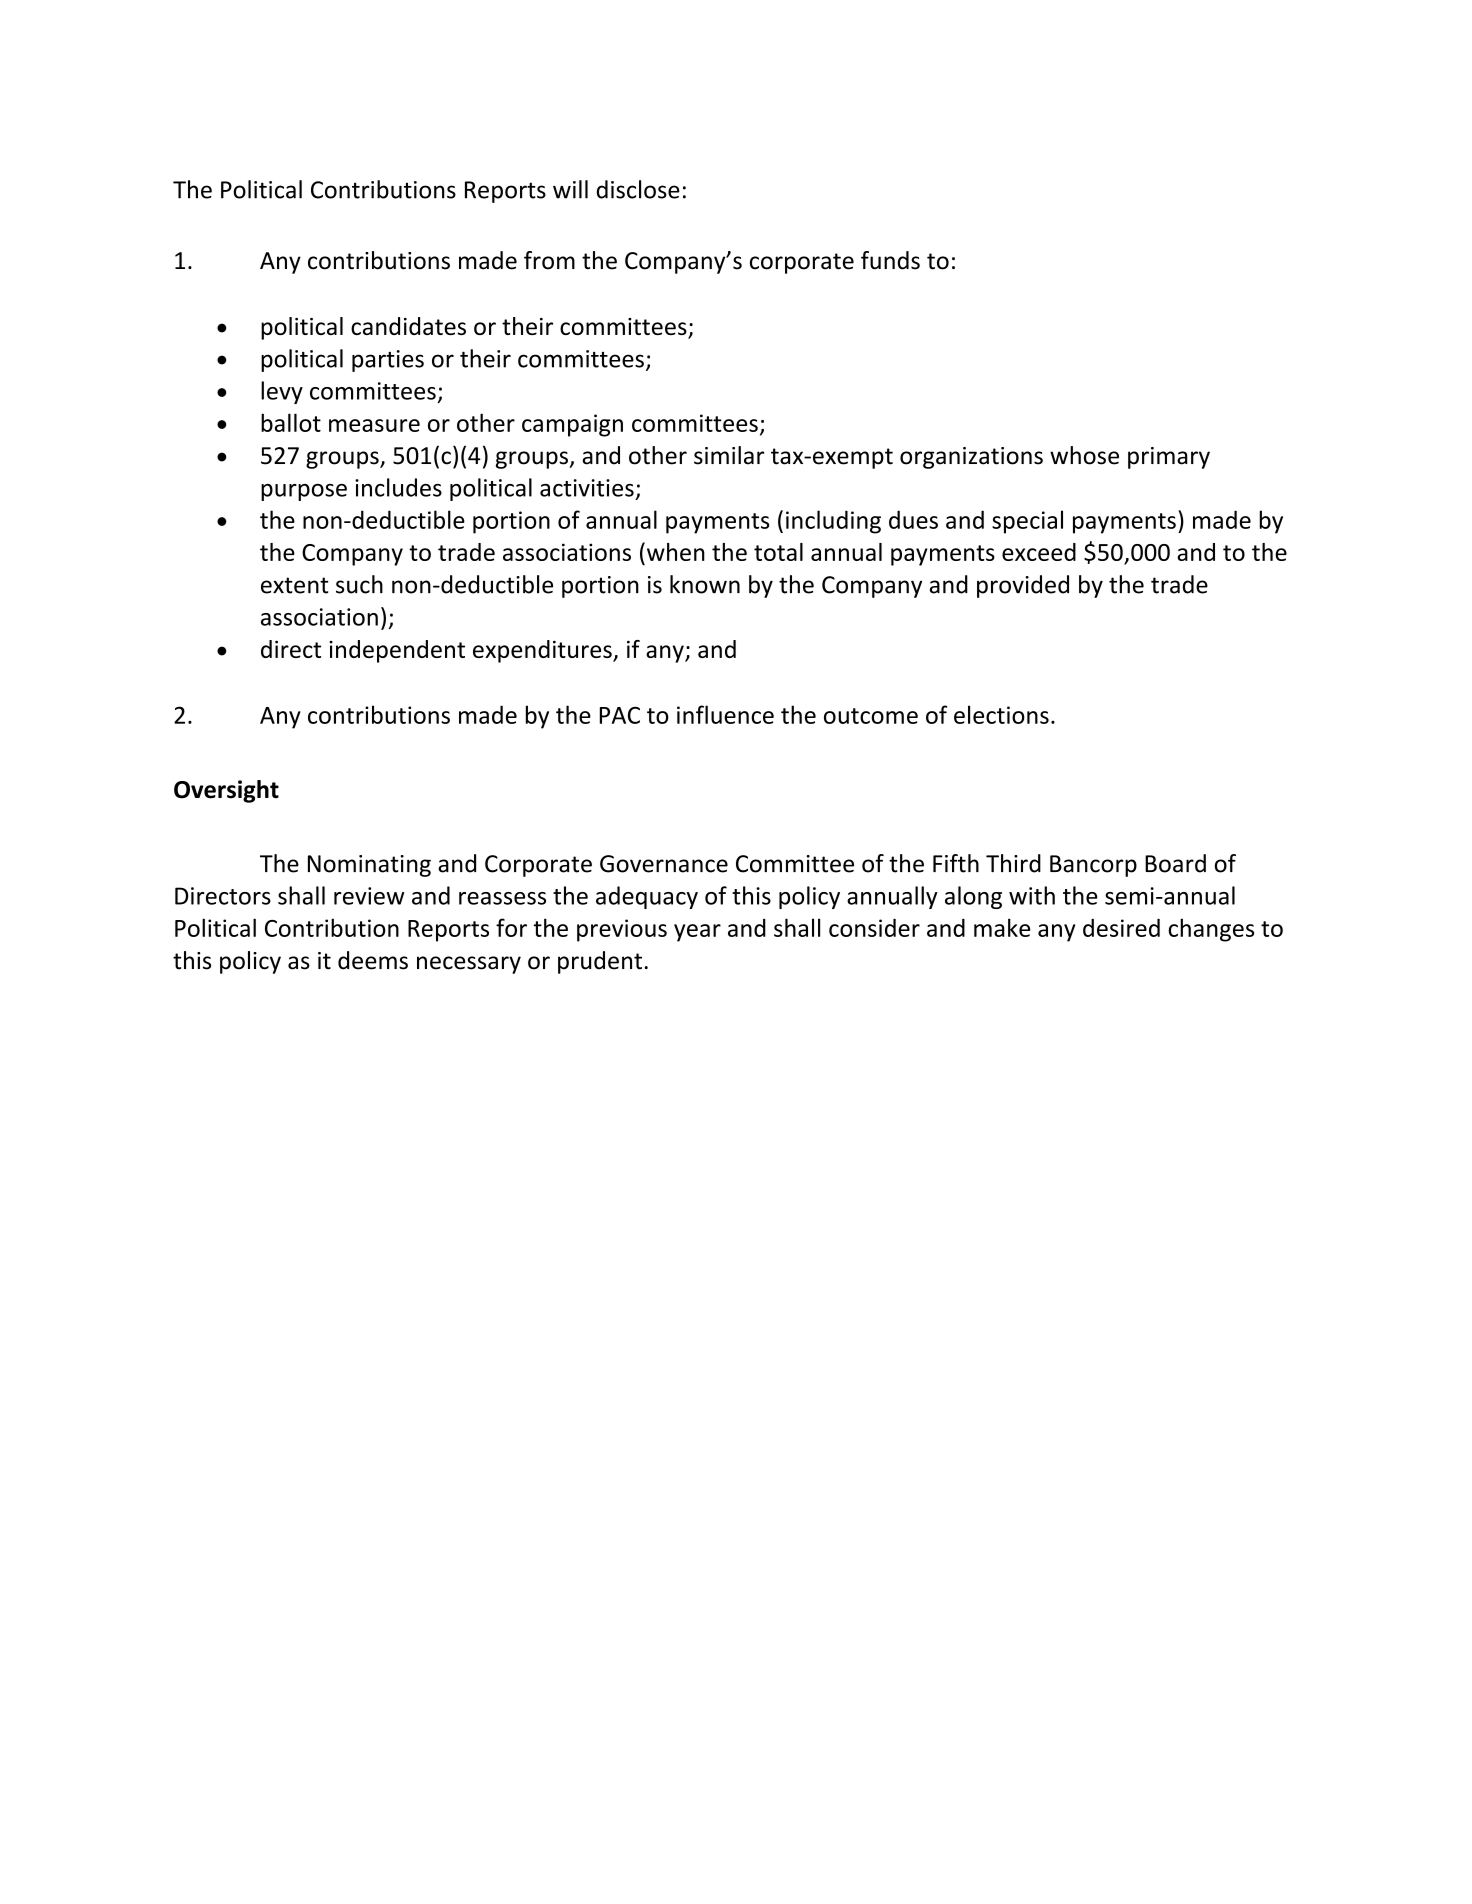 The image size is (1472, 1904). Describe the element at coordinates (282, 392) in the screenshot. I see `levy` at that location.
